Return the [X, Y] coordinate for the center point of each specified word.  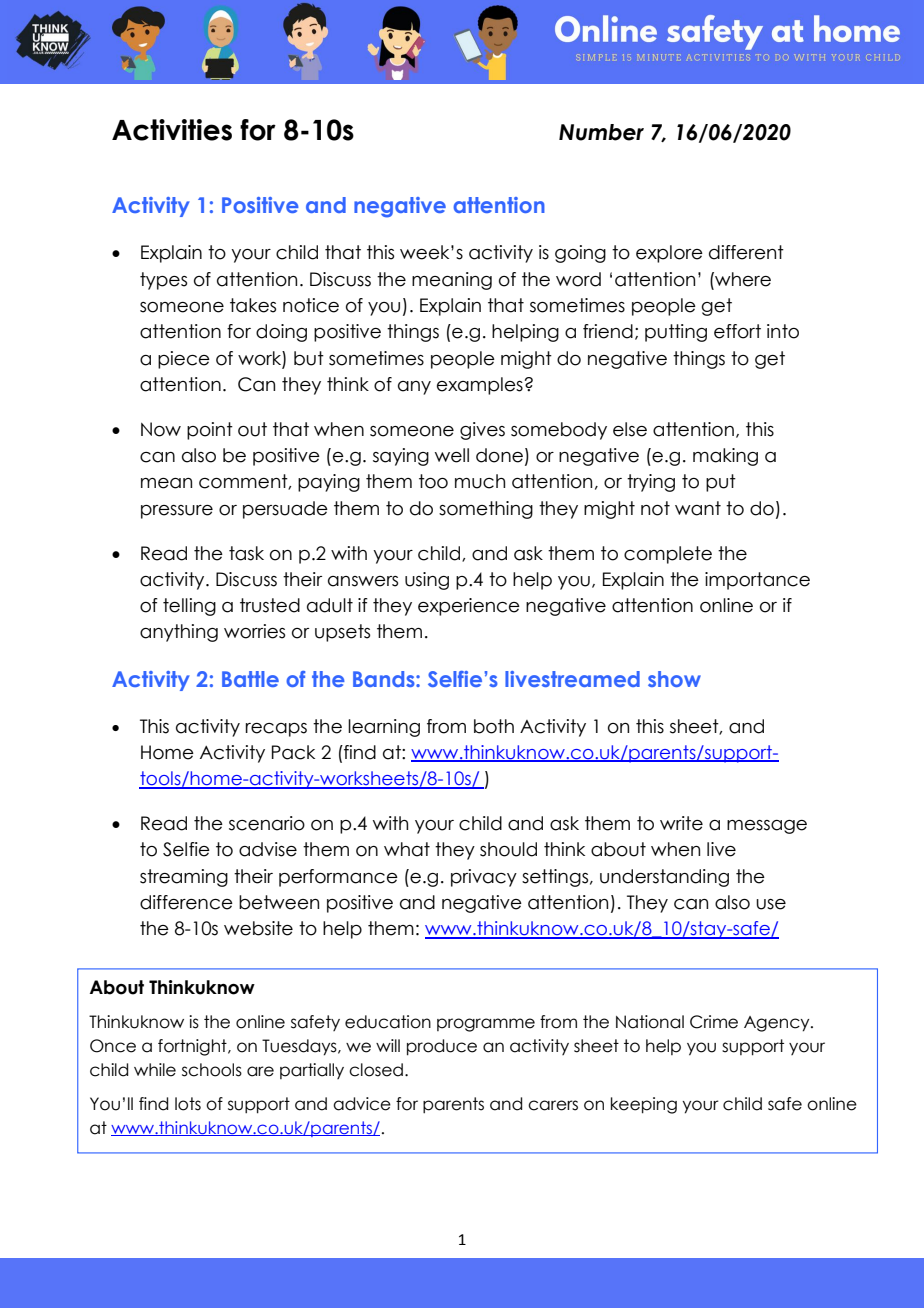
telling [189, 607]
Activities [172, 130]
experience [469, 607]
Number [601, 132]
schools [212, 1070]
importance [757, 581]
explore [669, 254]
